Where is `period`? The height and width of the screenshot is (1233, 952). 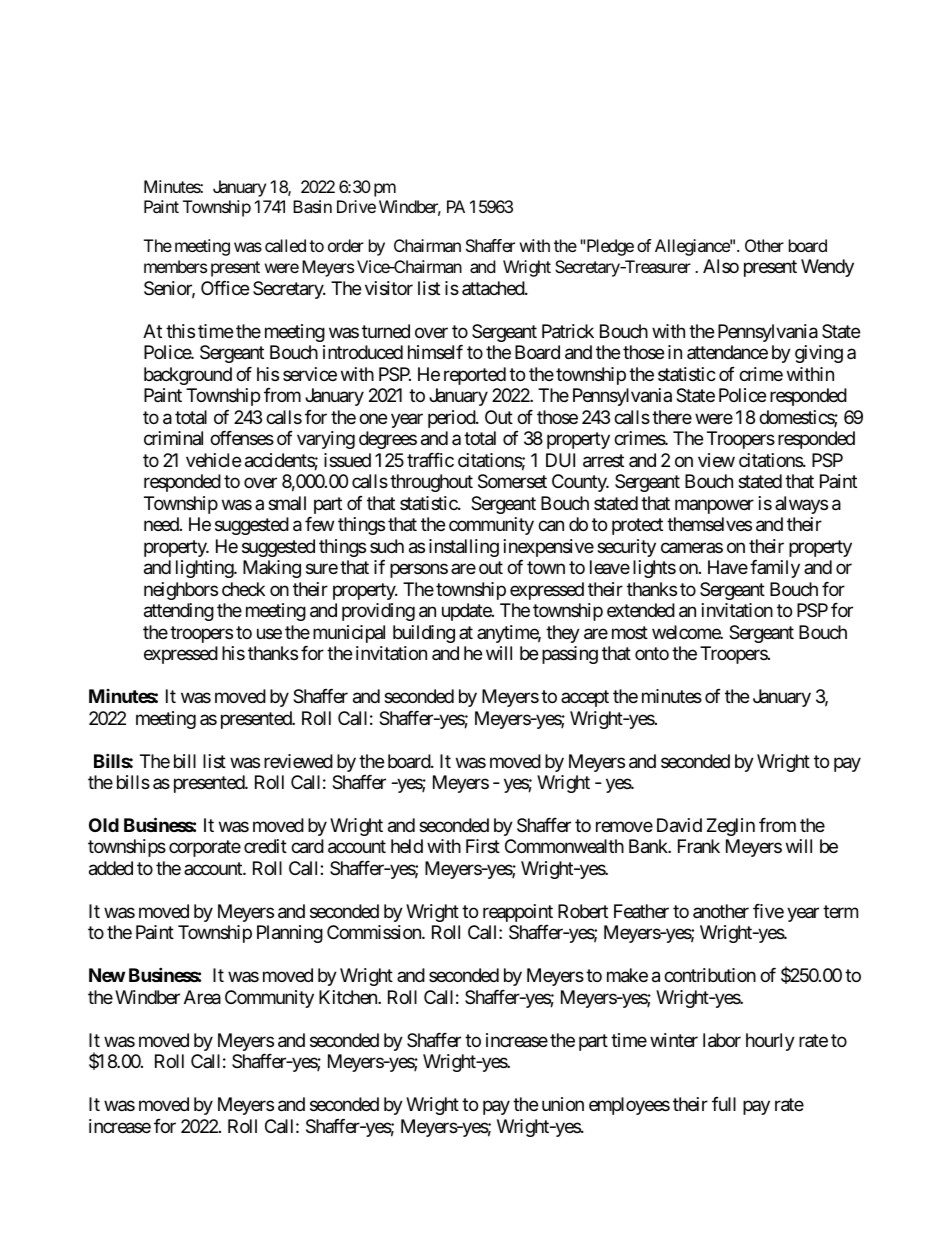
period is located at coordinates (452, 419).
